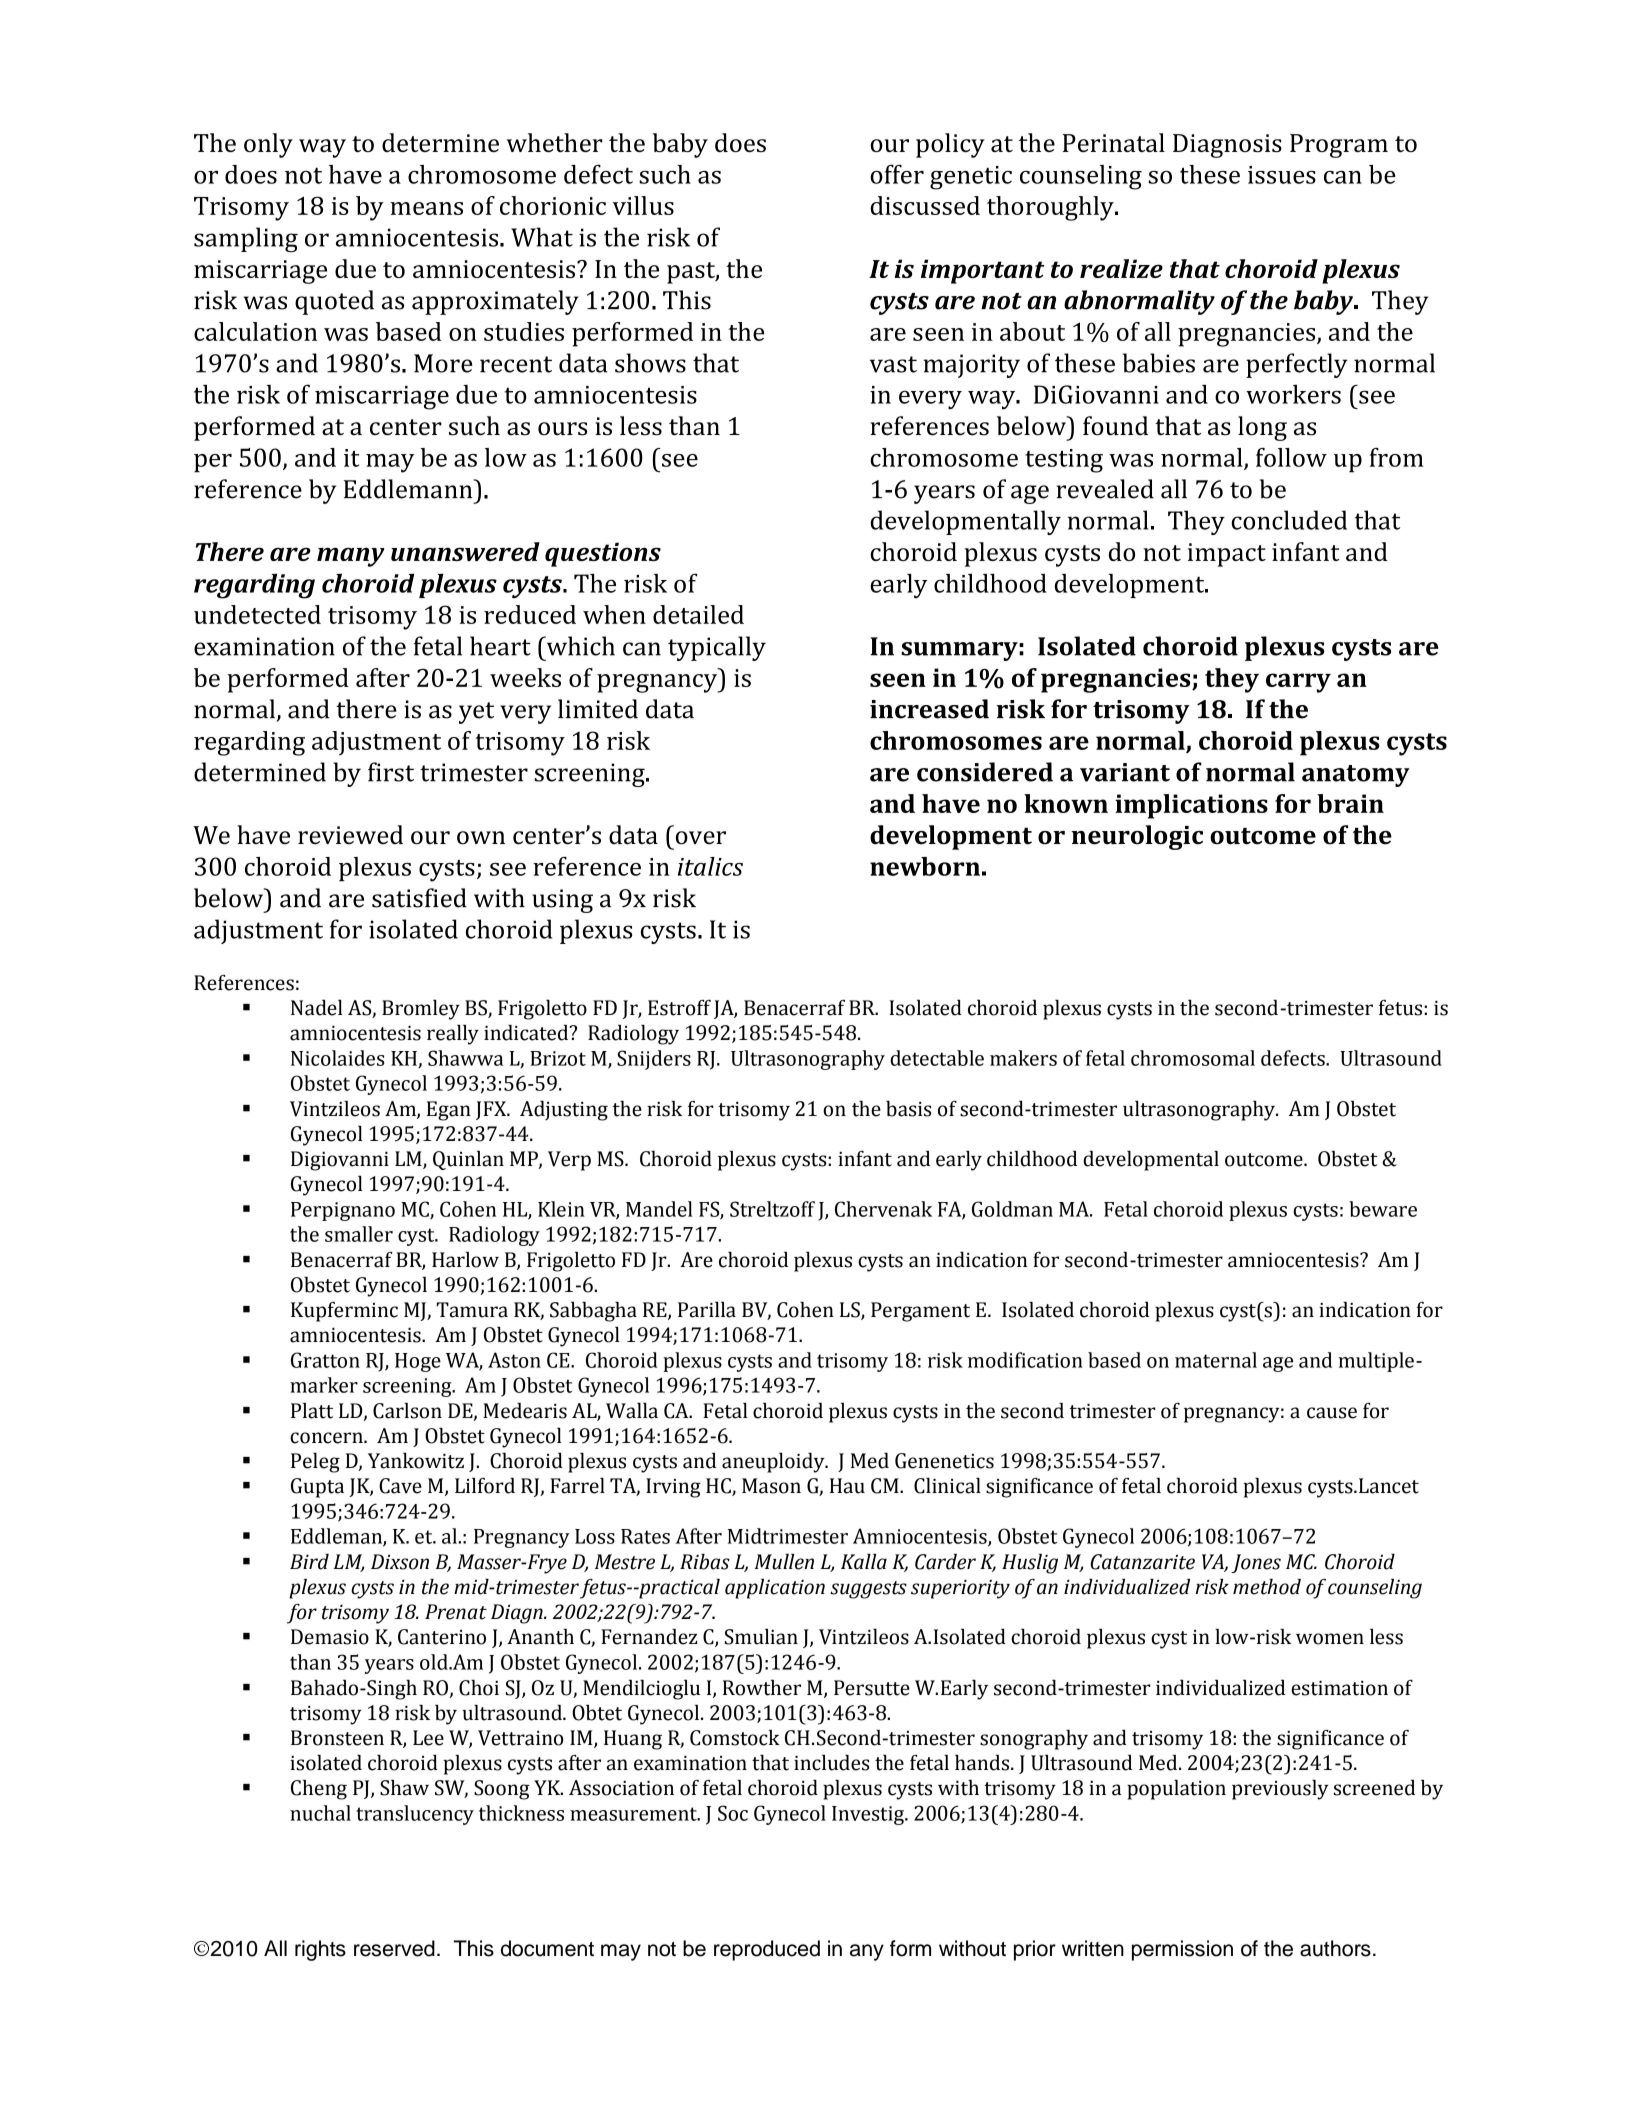 Image resolution: width=1642 pixels, height=2125 pixels. I want to click on maternal, so click(1216, 1360).
